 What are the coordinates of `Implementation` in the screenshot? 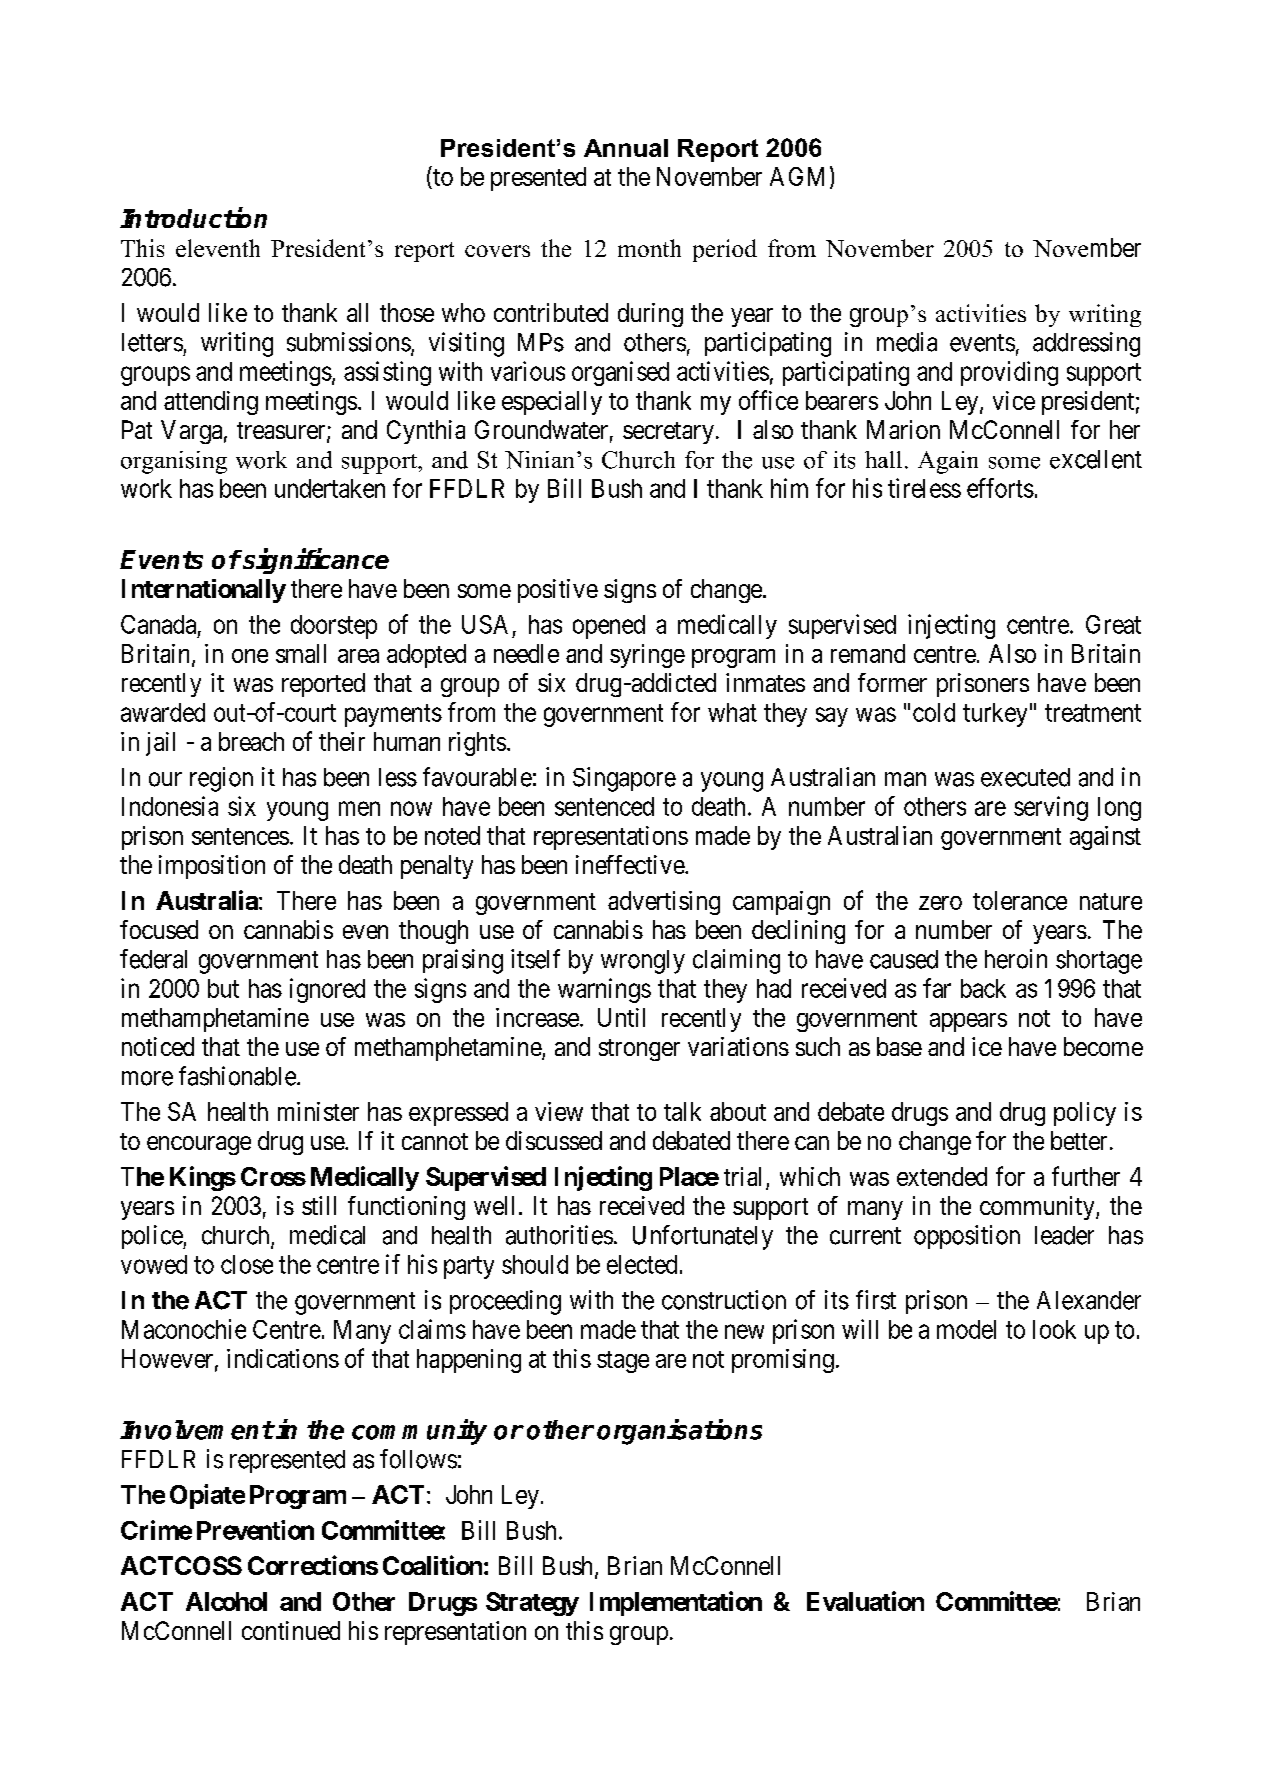 It's located at (676, 1603).
